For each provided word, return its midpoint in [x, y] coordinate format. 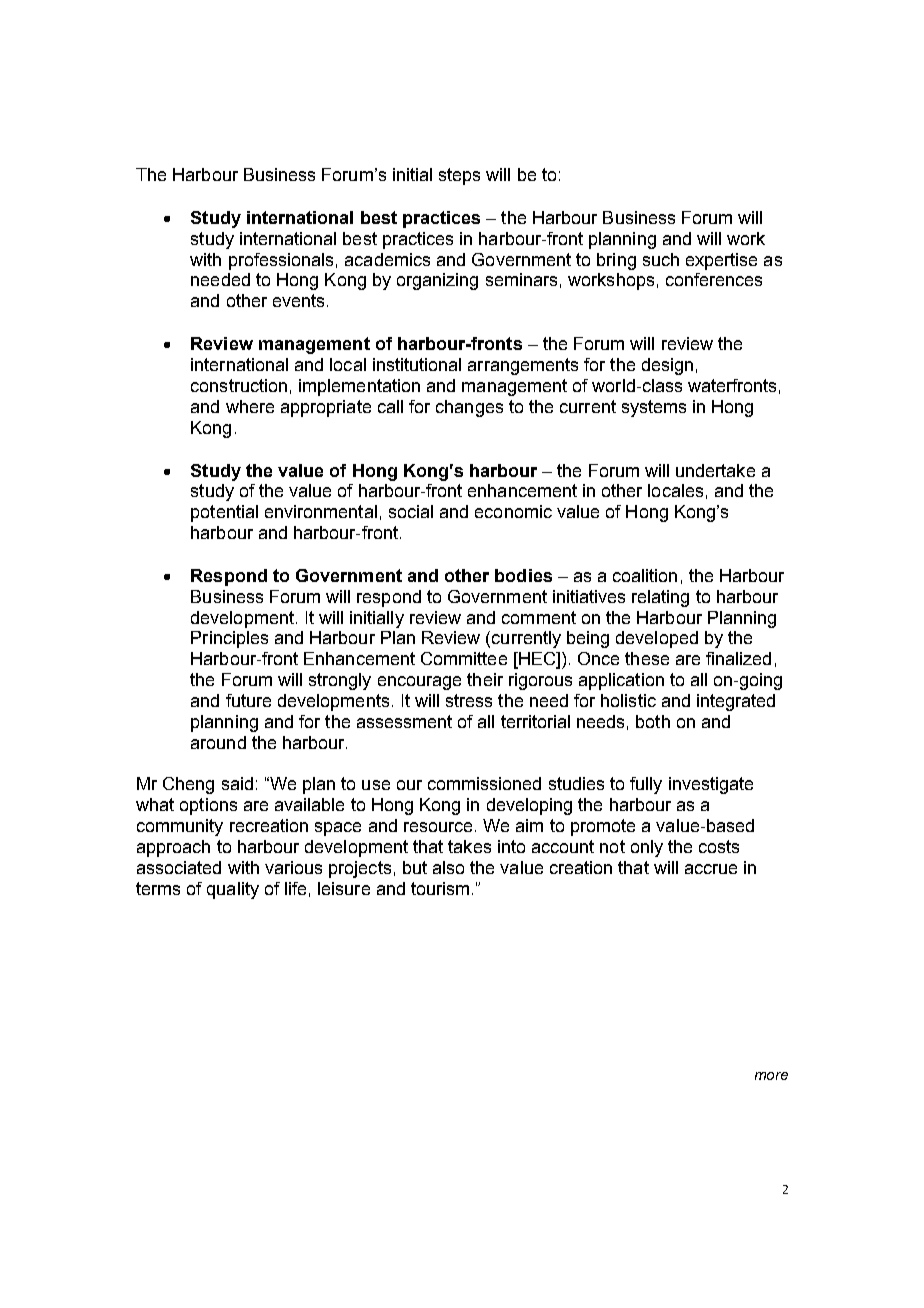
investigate [711, 785]
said [237, 783]
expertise [721, 261]
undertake [715, 470]
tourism [440, 888]
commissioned [484, 783]
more [771, 1076]
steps [459, 176]
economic [513, 511]
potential [224, 513]
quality [233, 890]
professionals [281, 261]
